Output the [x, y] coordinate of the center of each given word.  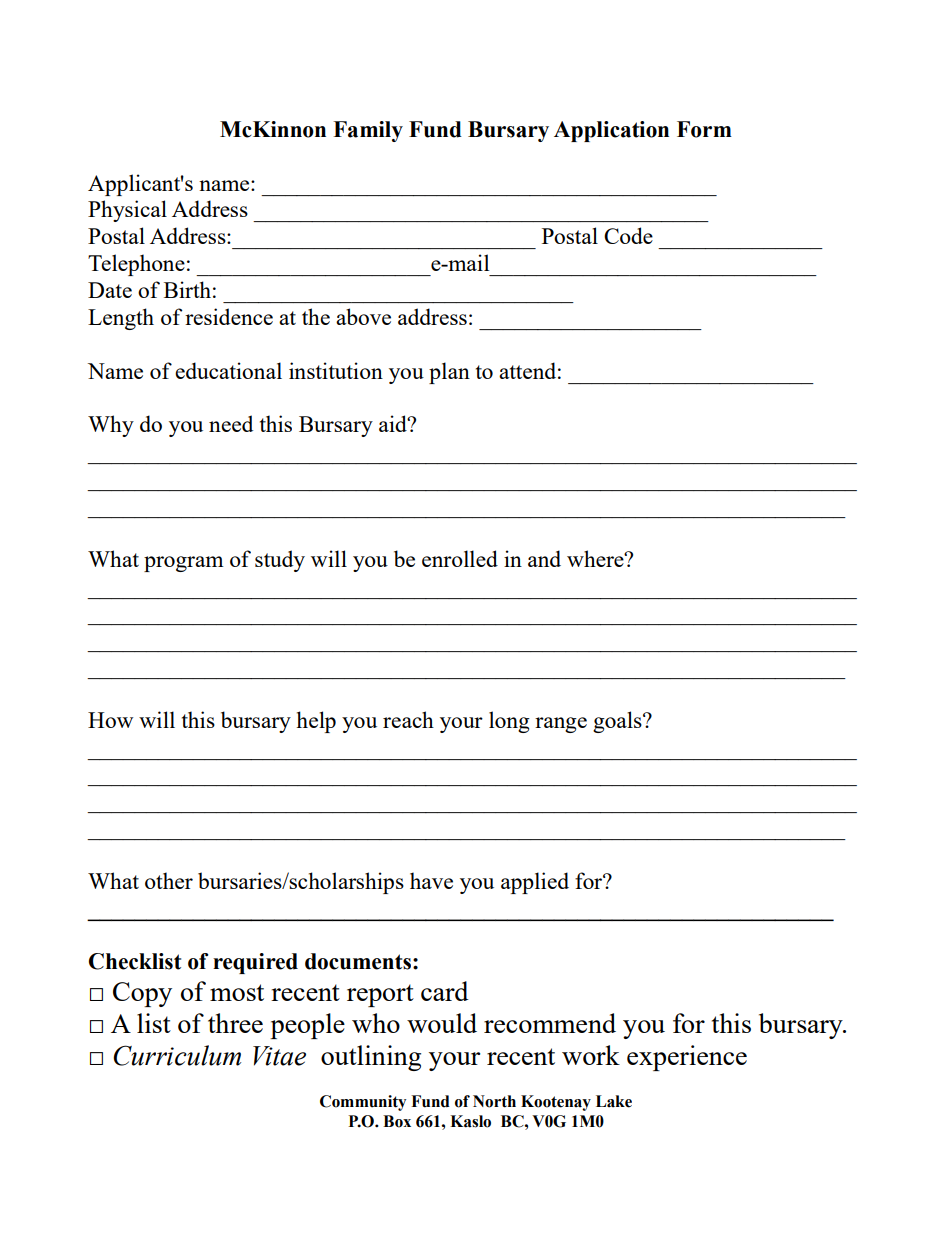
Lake [614, 1101]
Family [368, 131]
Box [397, 1121]
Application [611, 131]
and [544, 558]
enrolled [460, 558]
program [184, 564]
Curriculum [177, 1055]
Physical [127, 211]
